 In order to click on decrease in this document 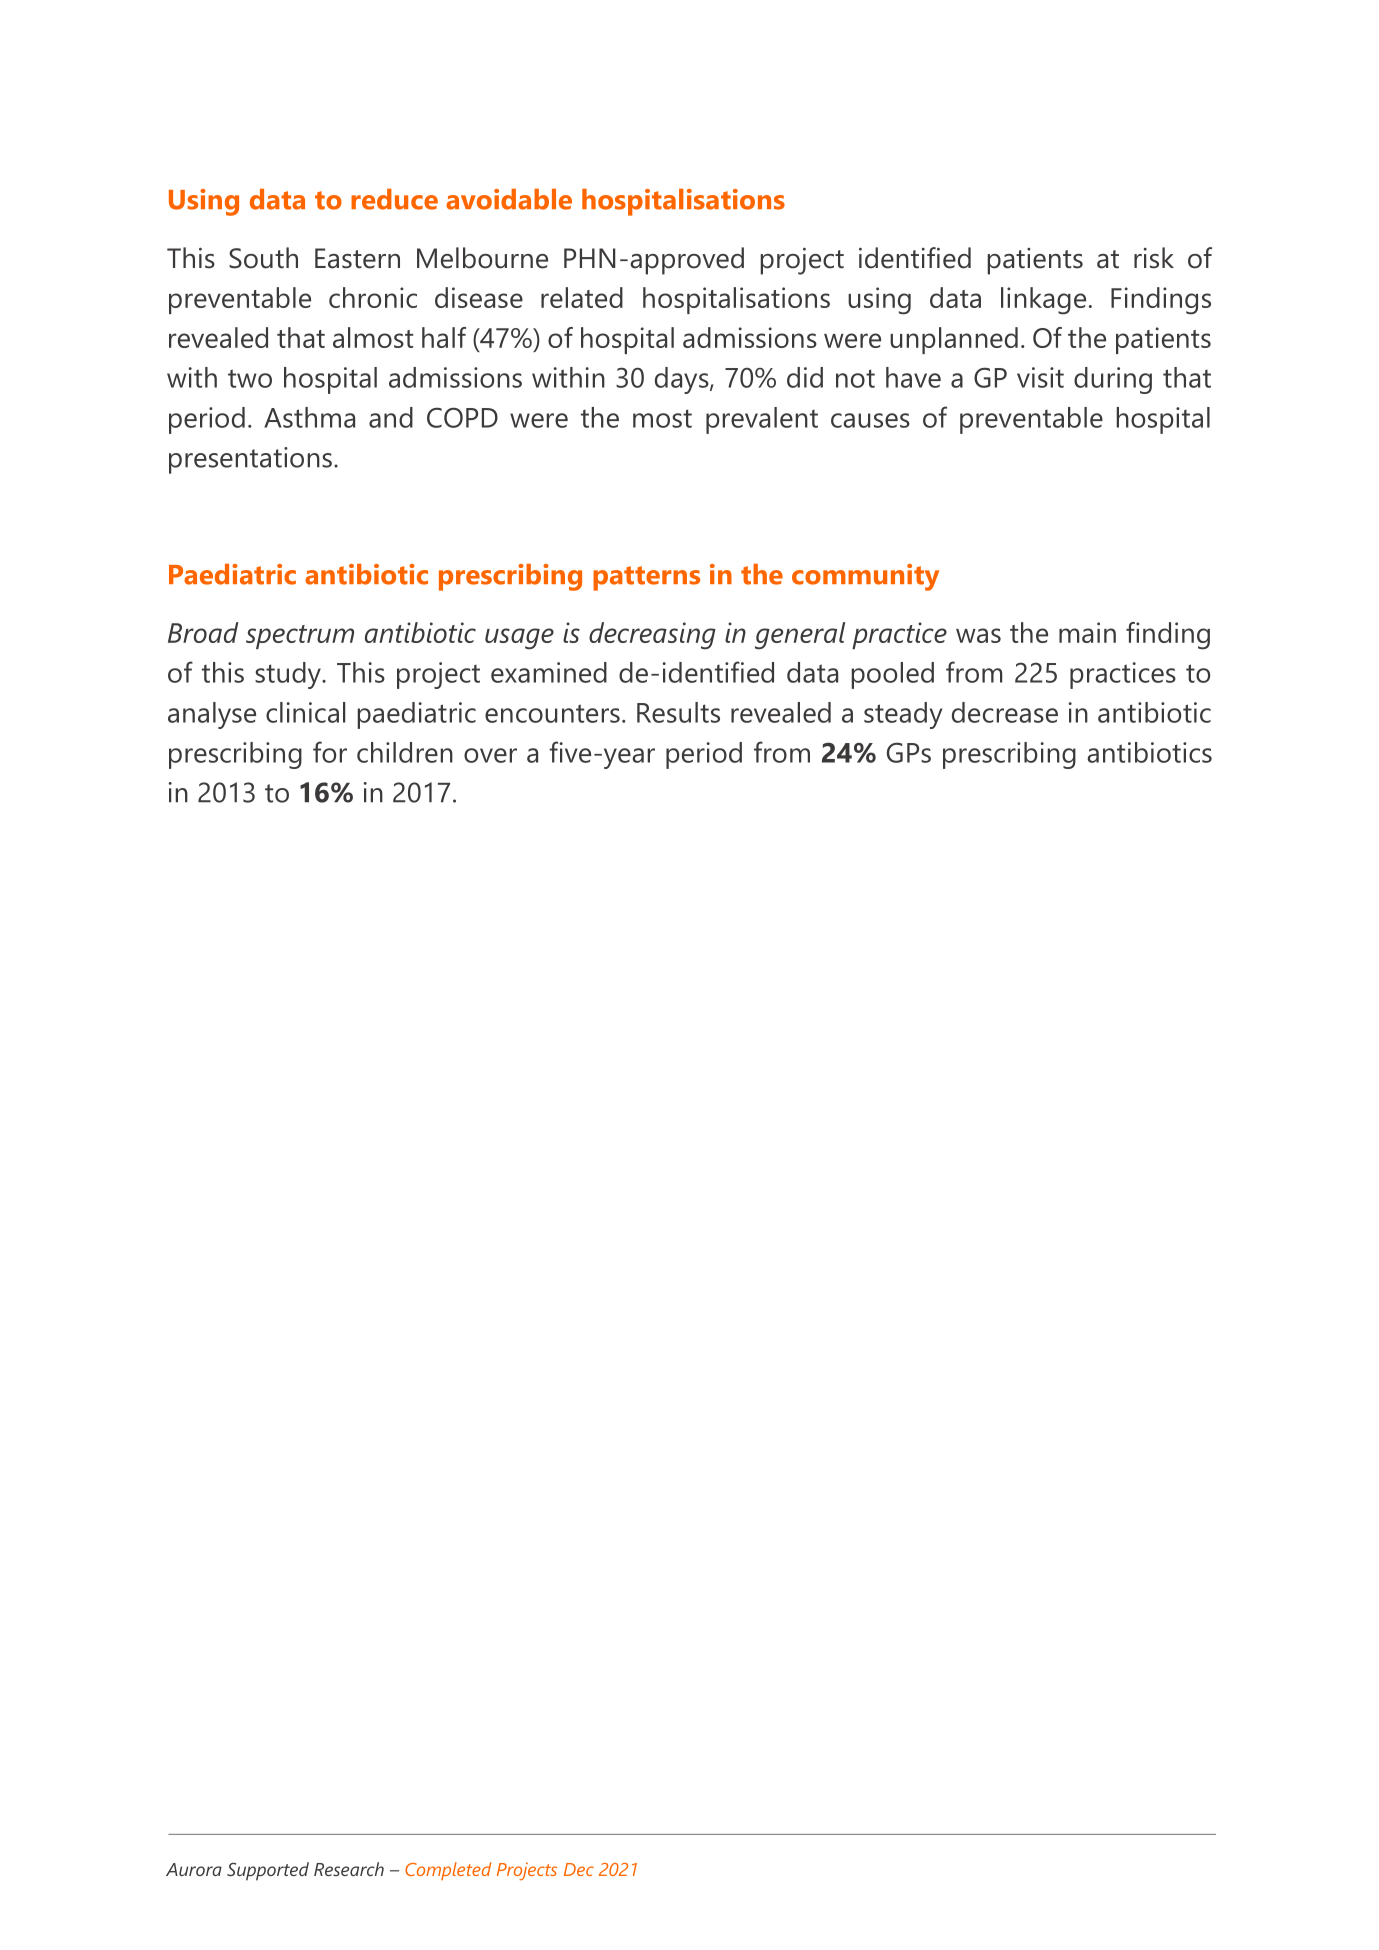, I will do `click(1005, 712)`.
